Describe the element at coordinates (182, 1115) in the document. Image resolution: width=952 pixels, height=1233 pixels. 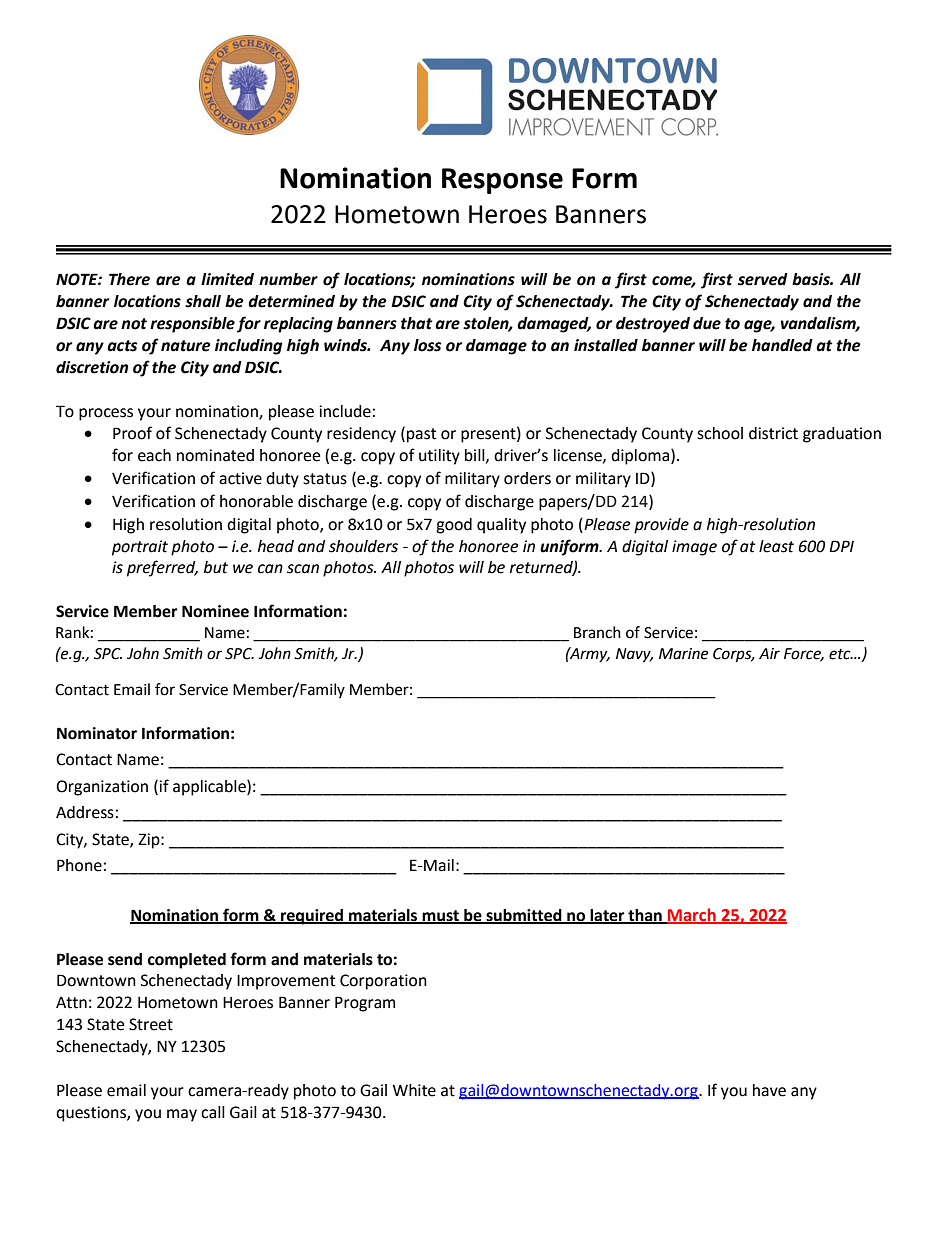
I see `may` at that location.
